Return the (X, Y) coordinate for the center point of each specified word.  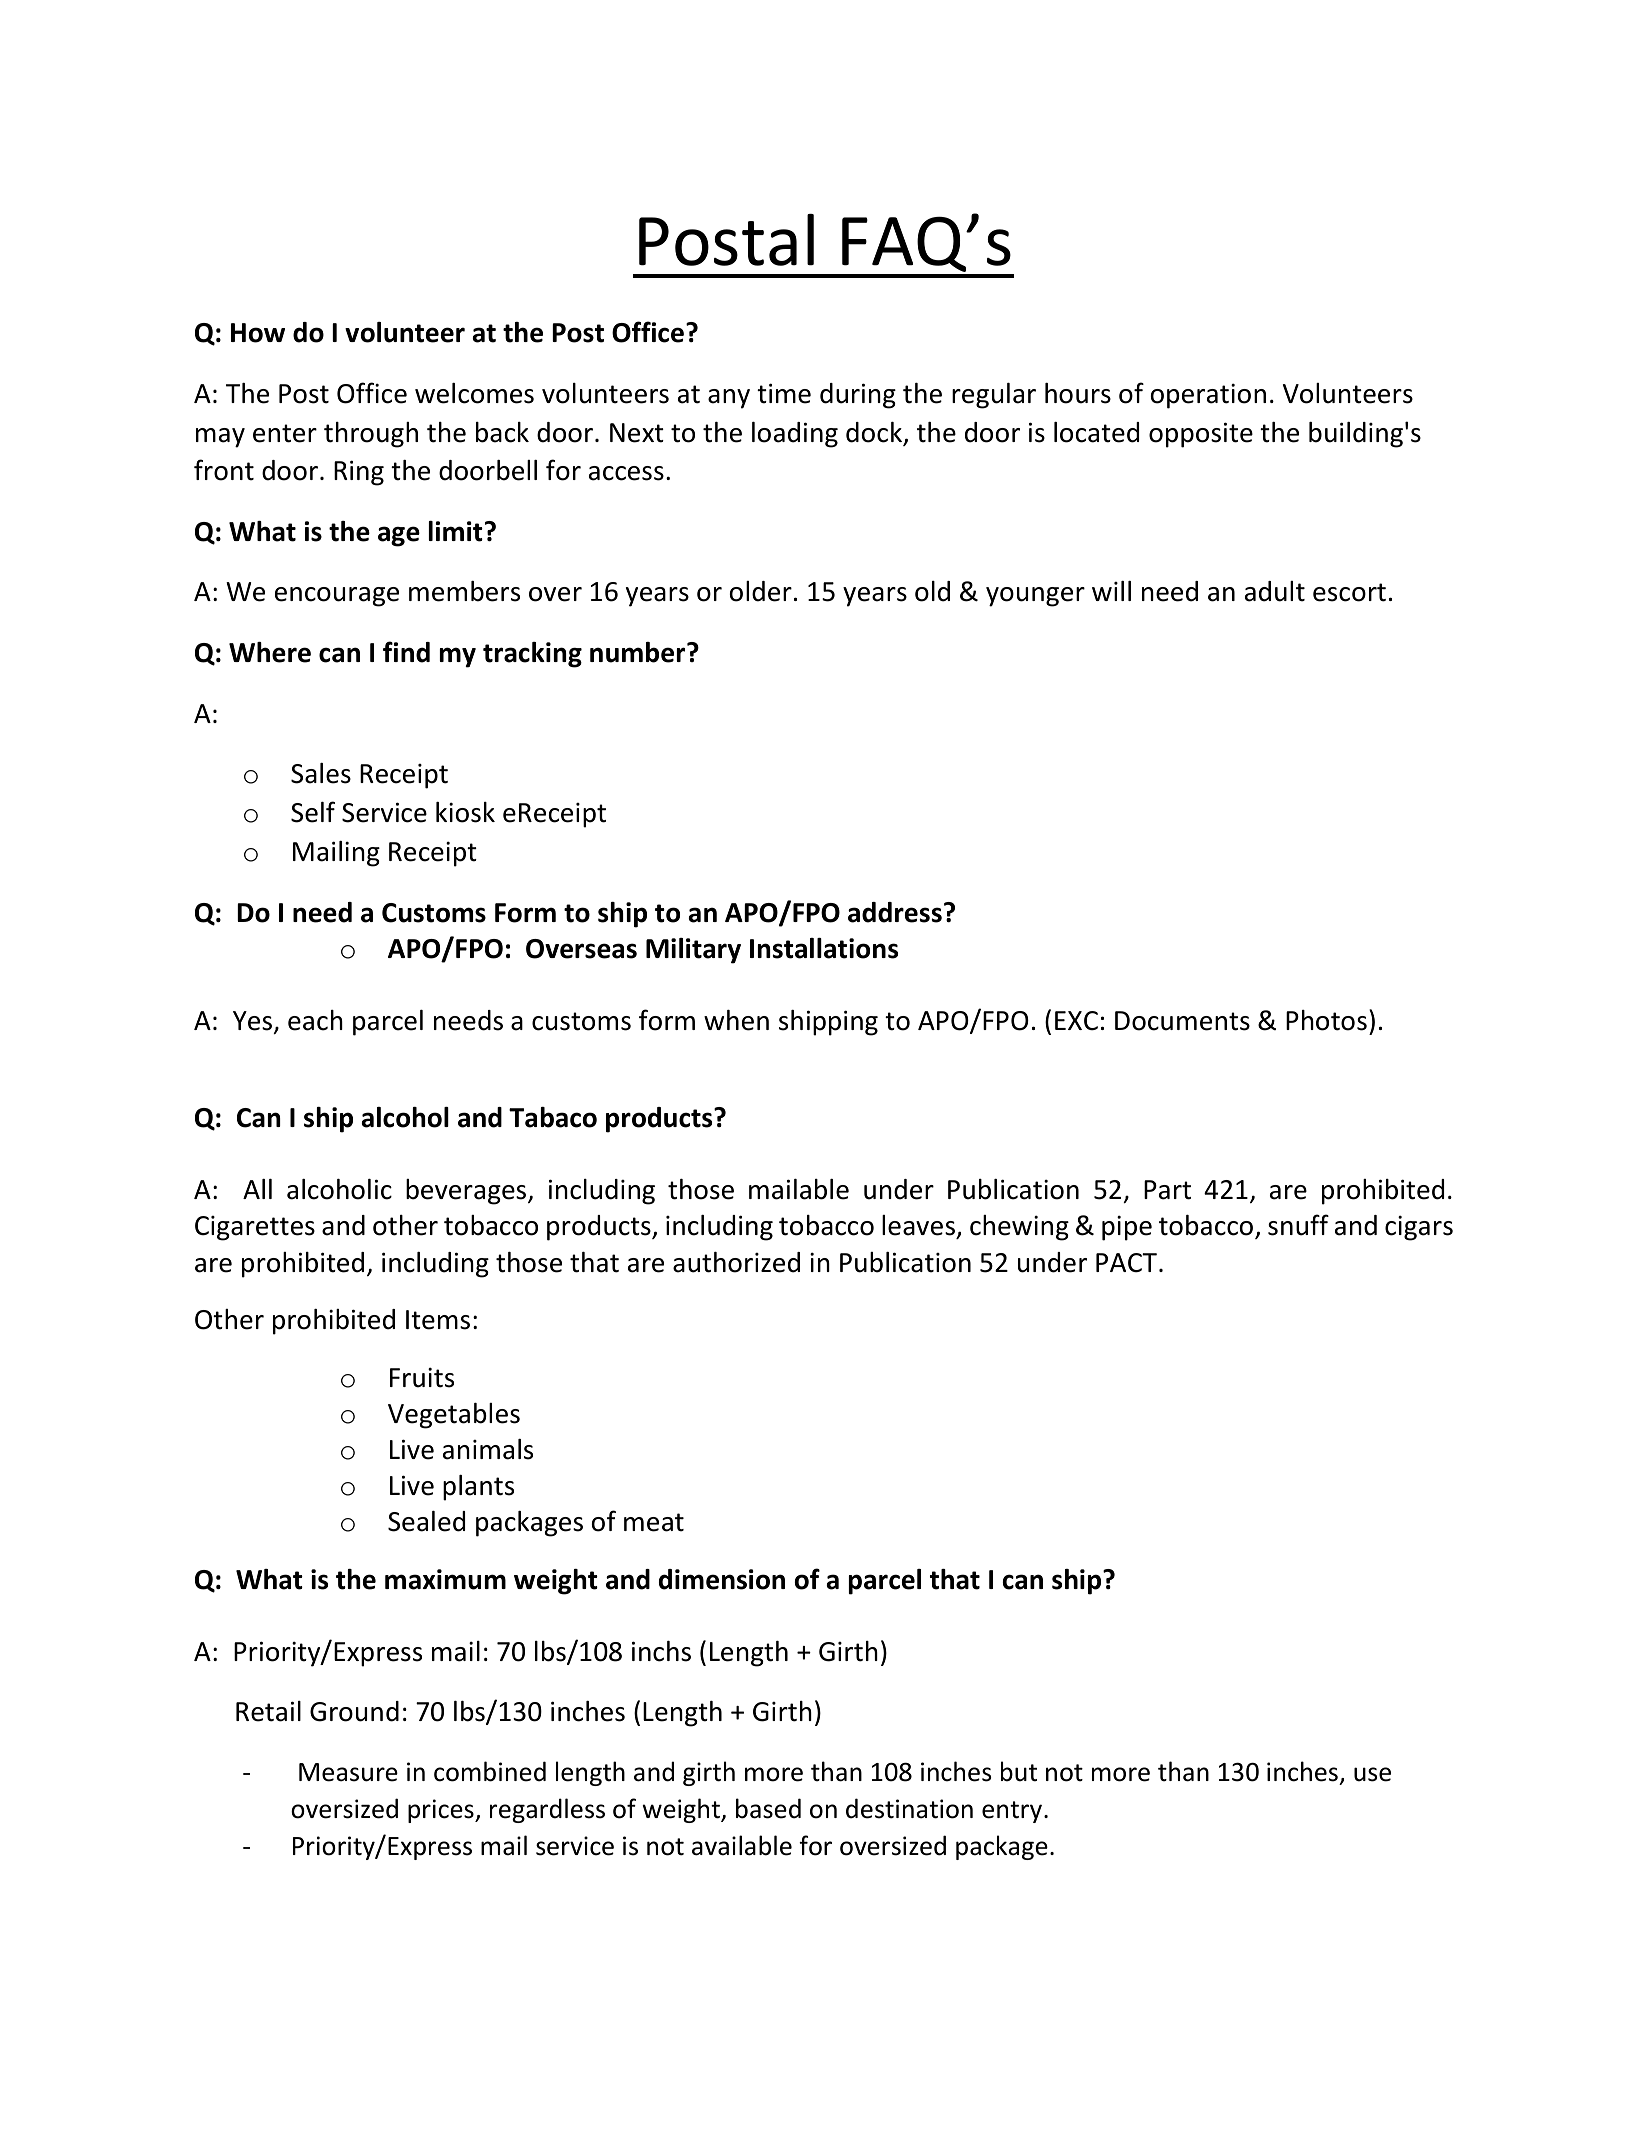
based (768, 1808)
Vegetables (454, 1416)
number (639, 652)
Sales (321, 773)
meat (654, 1522)
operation (1208, 396)
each (315, 1020)
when (736, 1020)
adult (1275, 591)
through (371, 435)
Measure (348, 1772)
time (784, 393)
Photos (1326, 1020)
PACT (1126, 1263)
